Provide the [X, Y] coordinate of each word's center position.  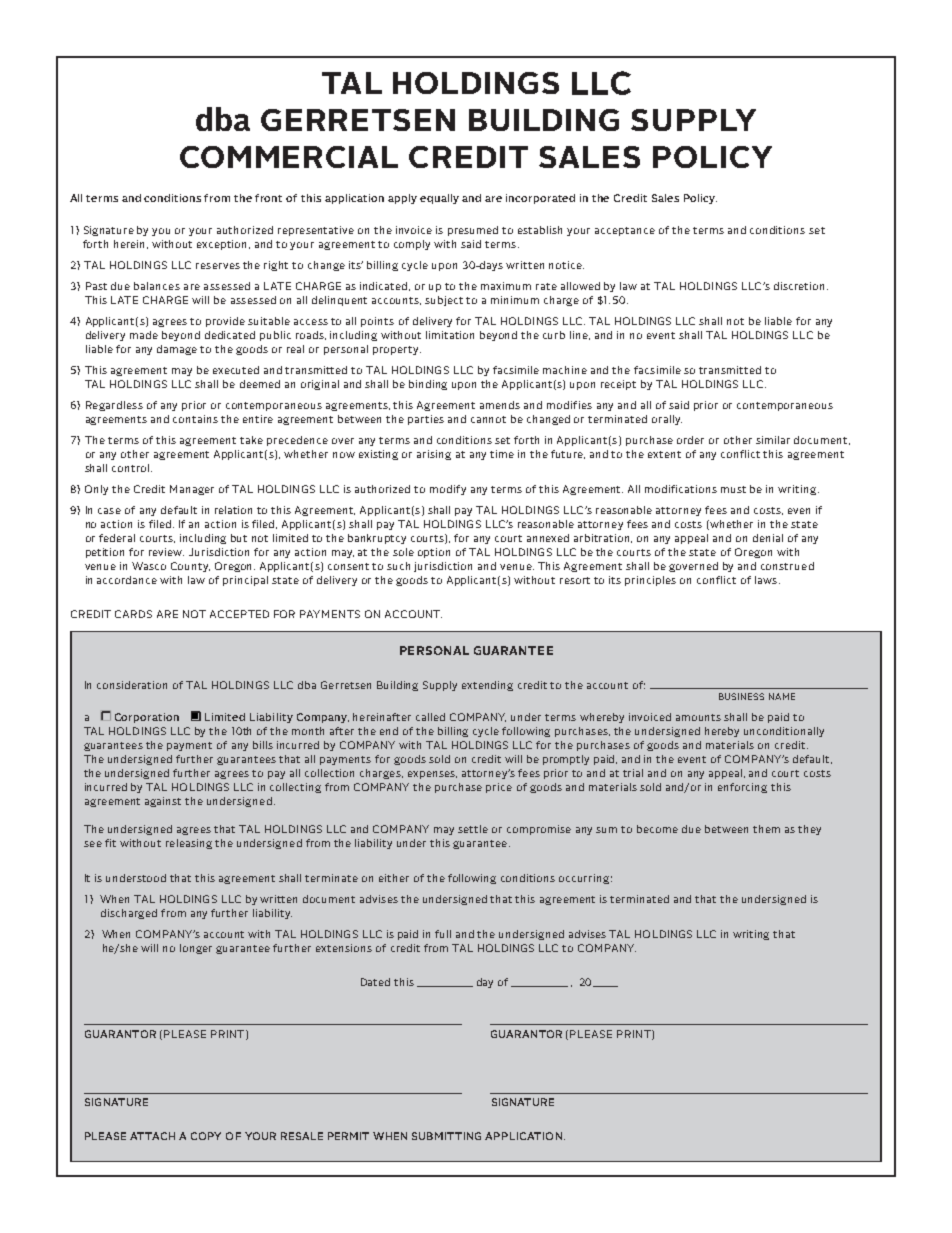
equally [439, 199]
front [268, 198]
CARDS [133, 614]
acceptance [625, 231]
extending [487, 686]
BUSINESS [741, 696]
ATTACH [152, 1136]
